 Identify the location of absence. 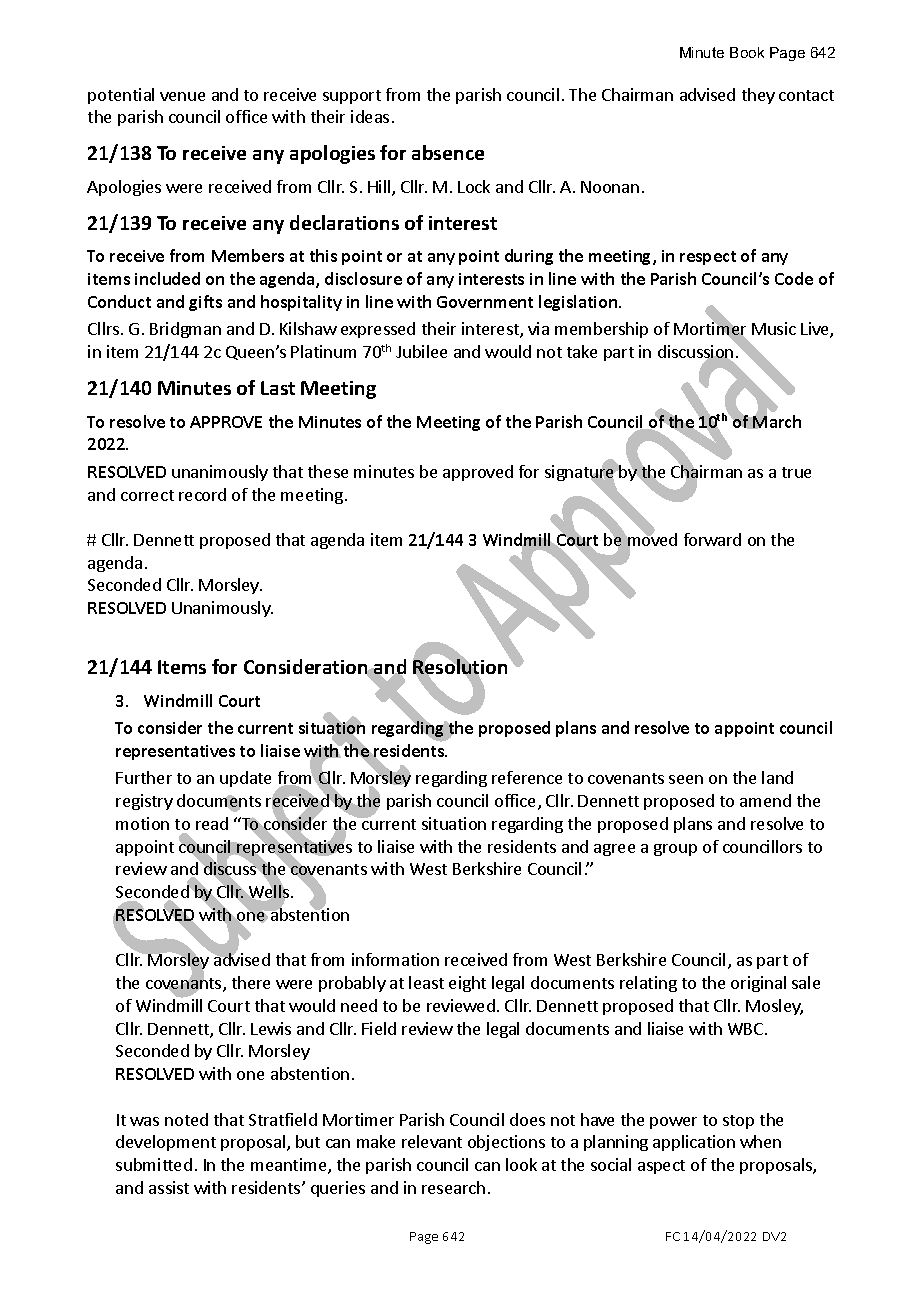
(448, 152).
